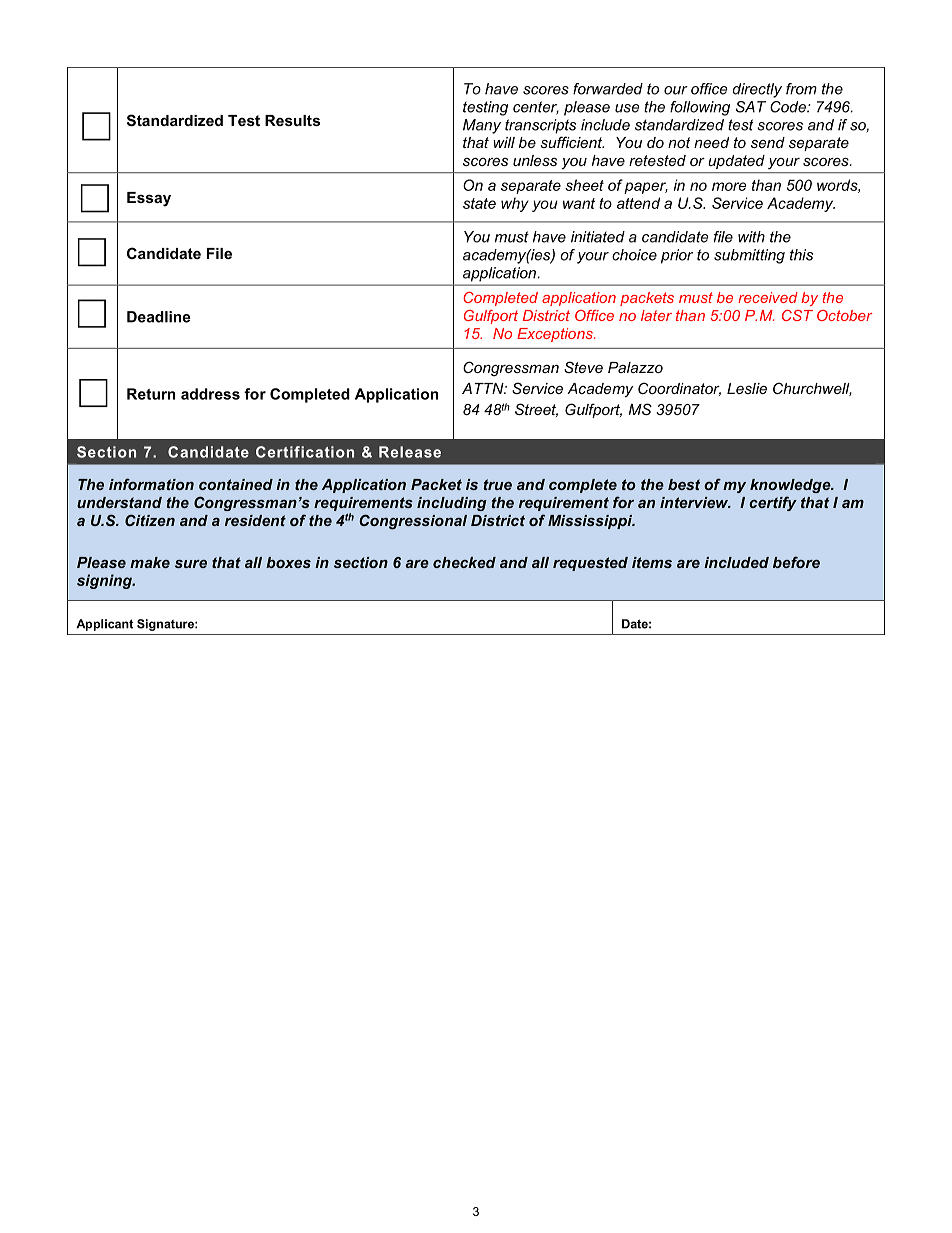 The height and width of the document is (1233, 952). Describe the element at coordinates (747, 388) in the document. I see `Leslie` at that location.
